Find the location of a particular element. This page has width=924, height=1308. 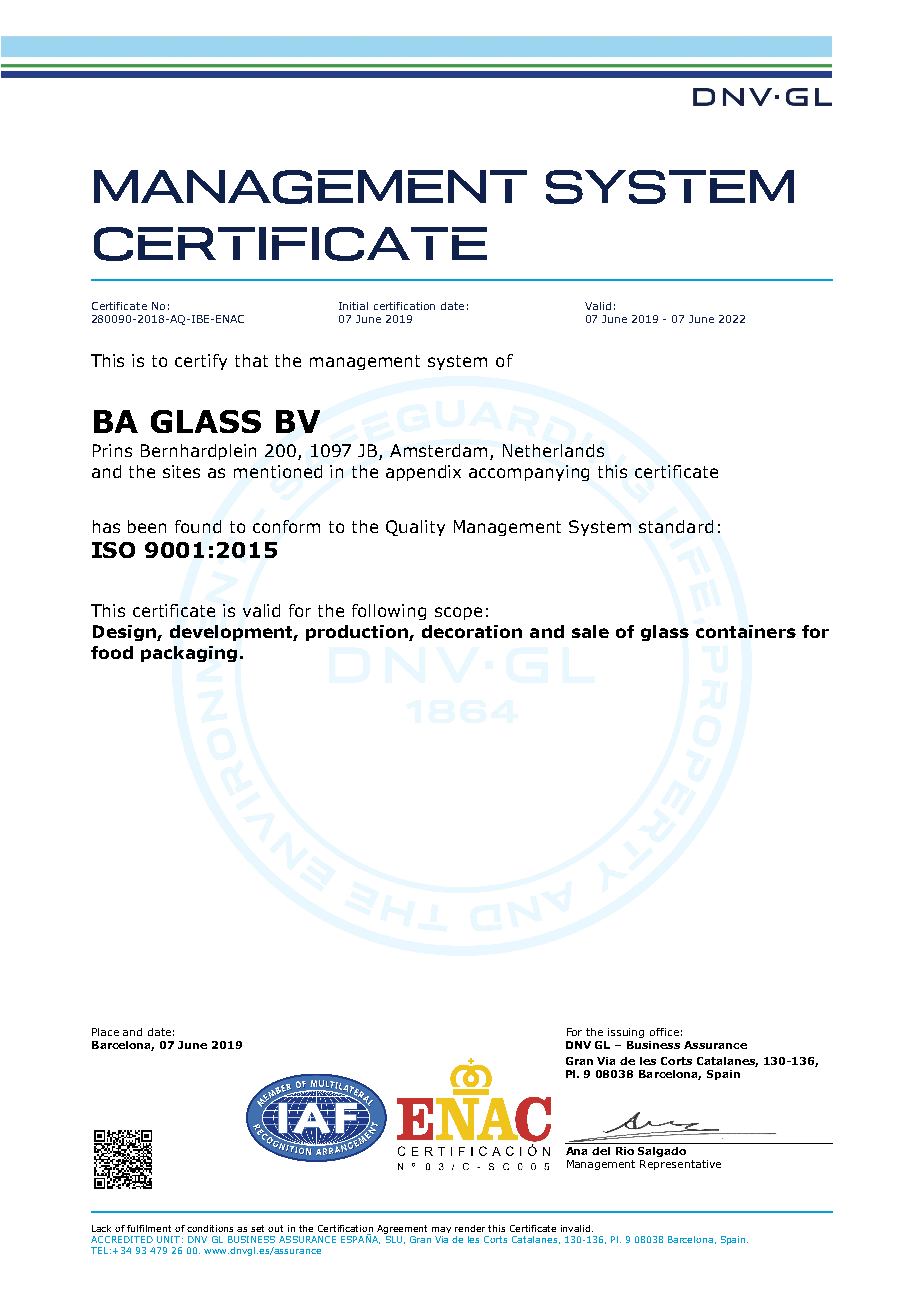

certify is located at coordinates (201, 362).
